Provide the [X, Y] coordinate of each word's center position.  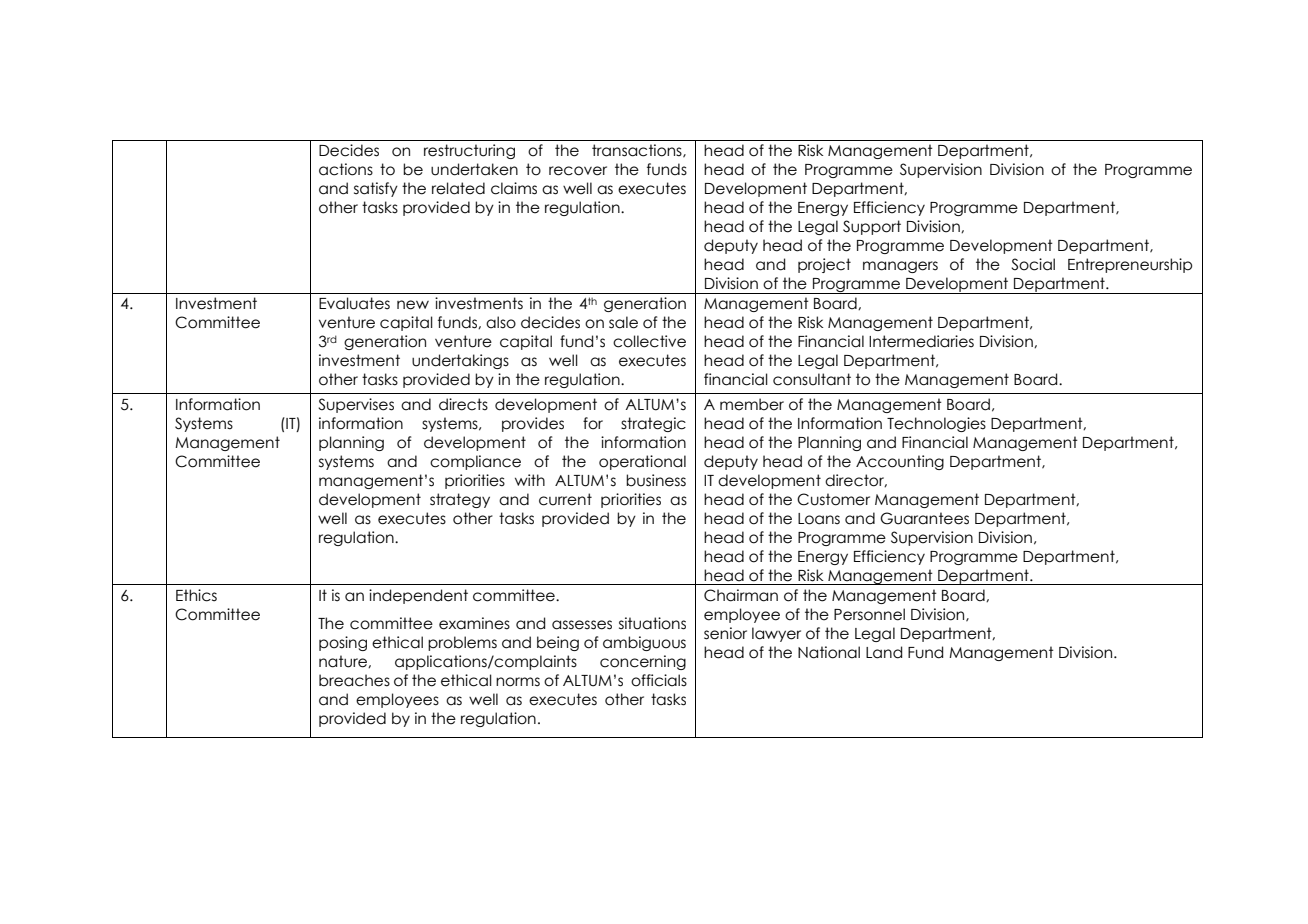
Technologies [936, 424]
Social [1033, 264]
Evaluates [354, 303]
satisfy [376, 189]
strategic [653, 424]
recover [578, 171]
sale [623, 322]
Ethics [196, 595]
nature [344, 661]
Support [872, 227]
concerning [643, 662]
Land [884, 652]
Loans [819, 519]
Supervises [356, 405]
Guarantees [924, 518]
